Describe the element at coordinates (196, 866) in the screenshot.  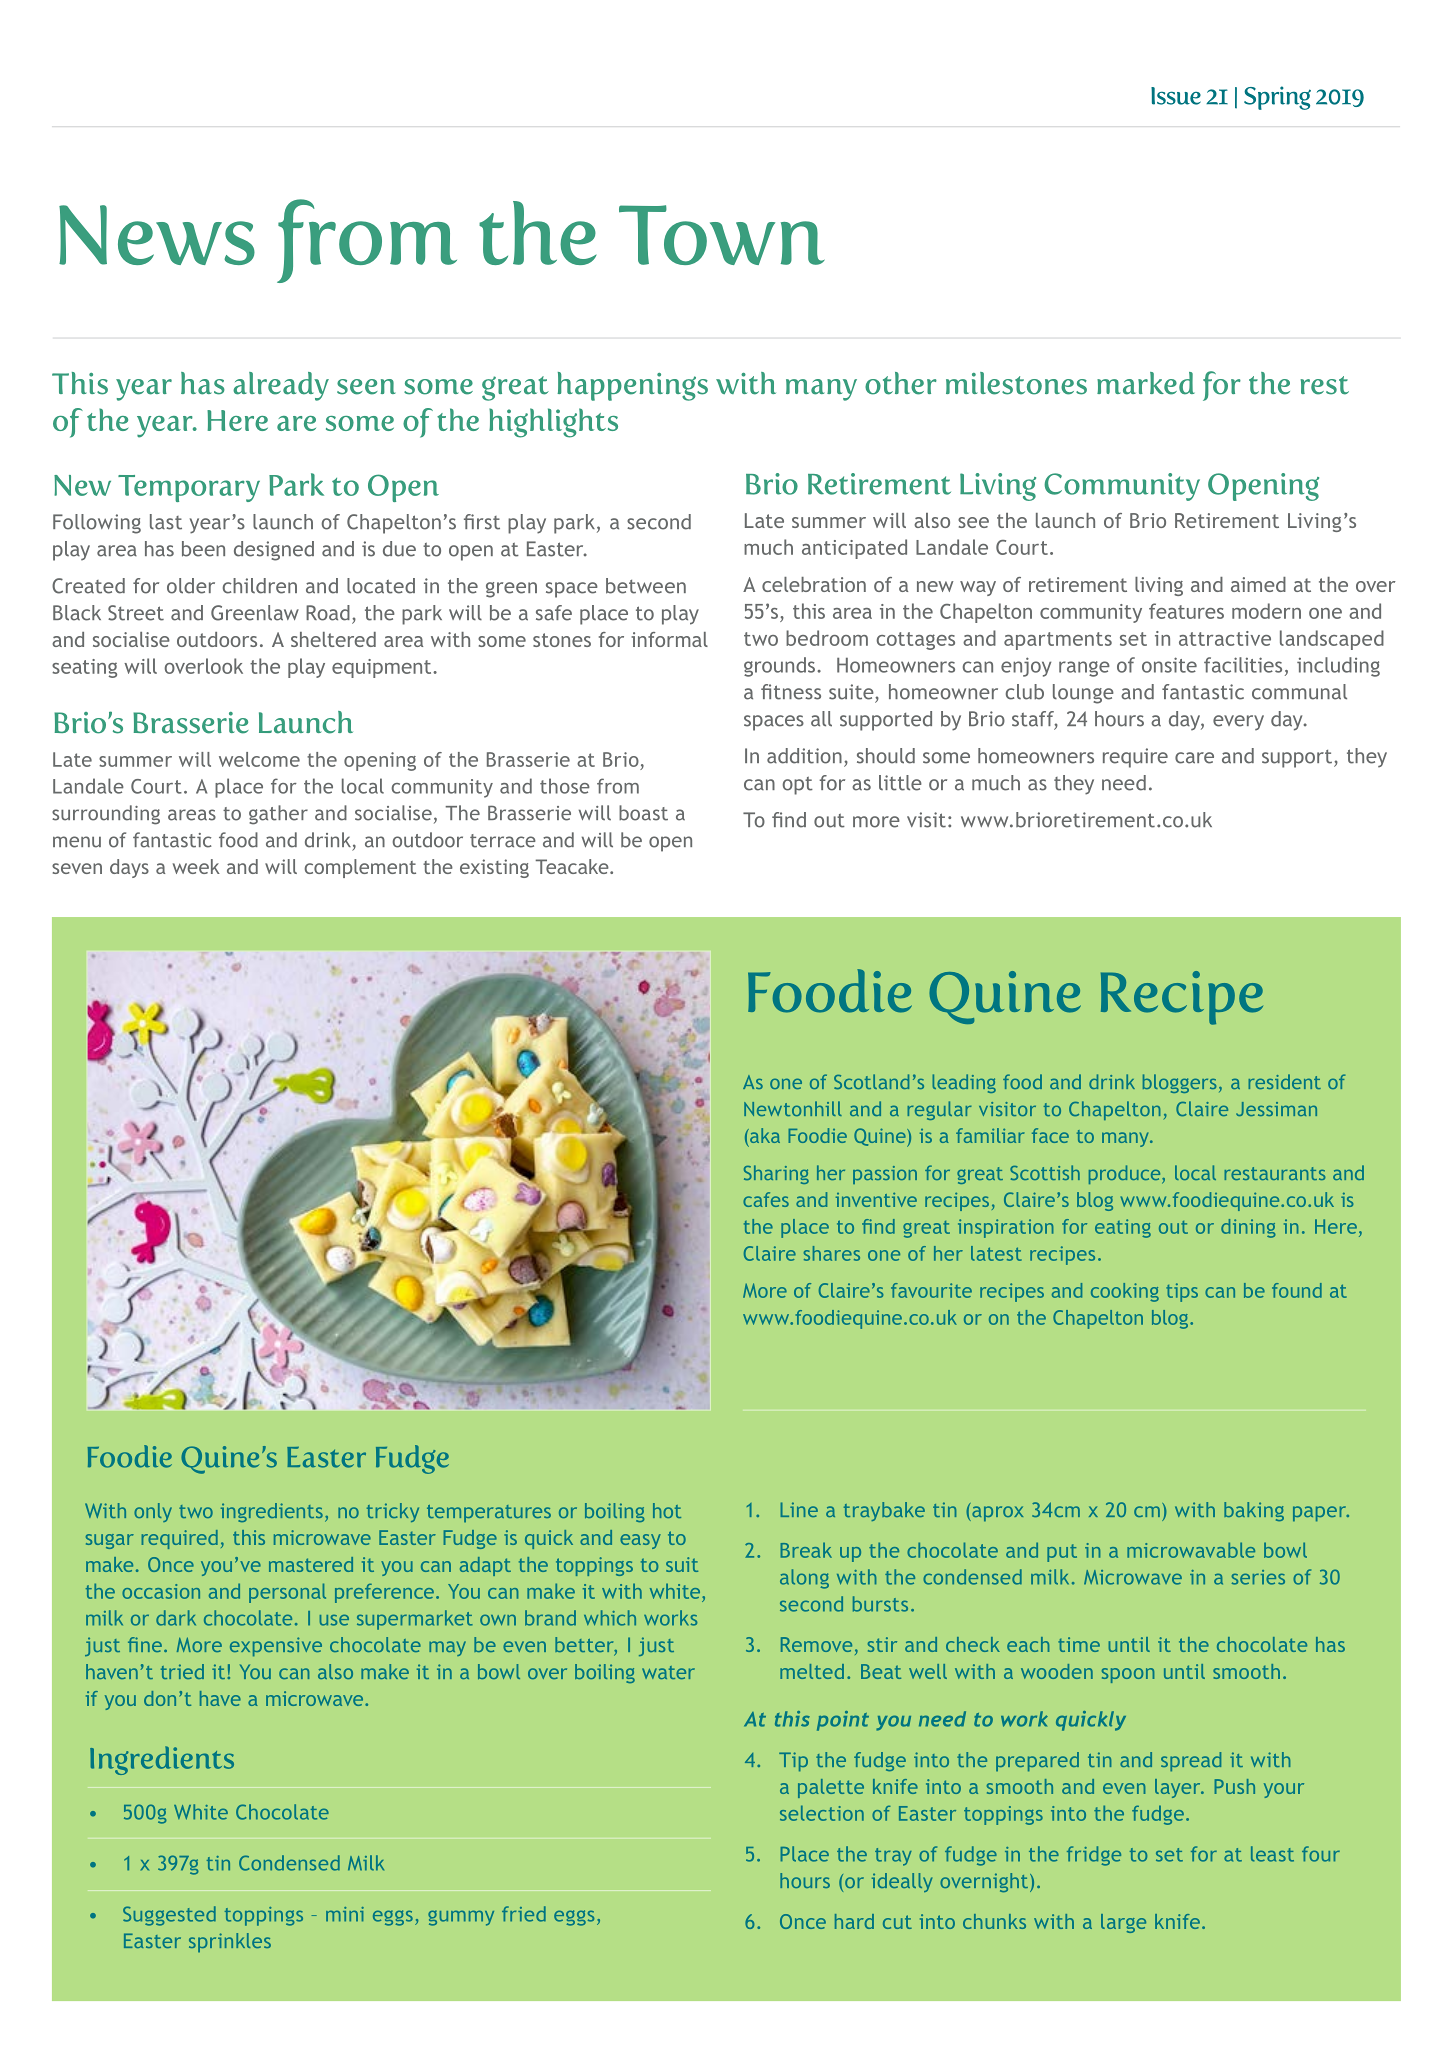
I see `week` at that location.
